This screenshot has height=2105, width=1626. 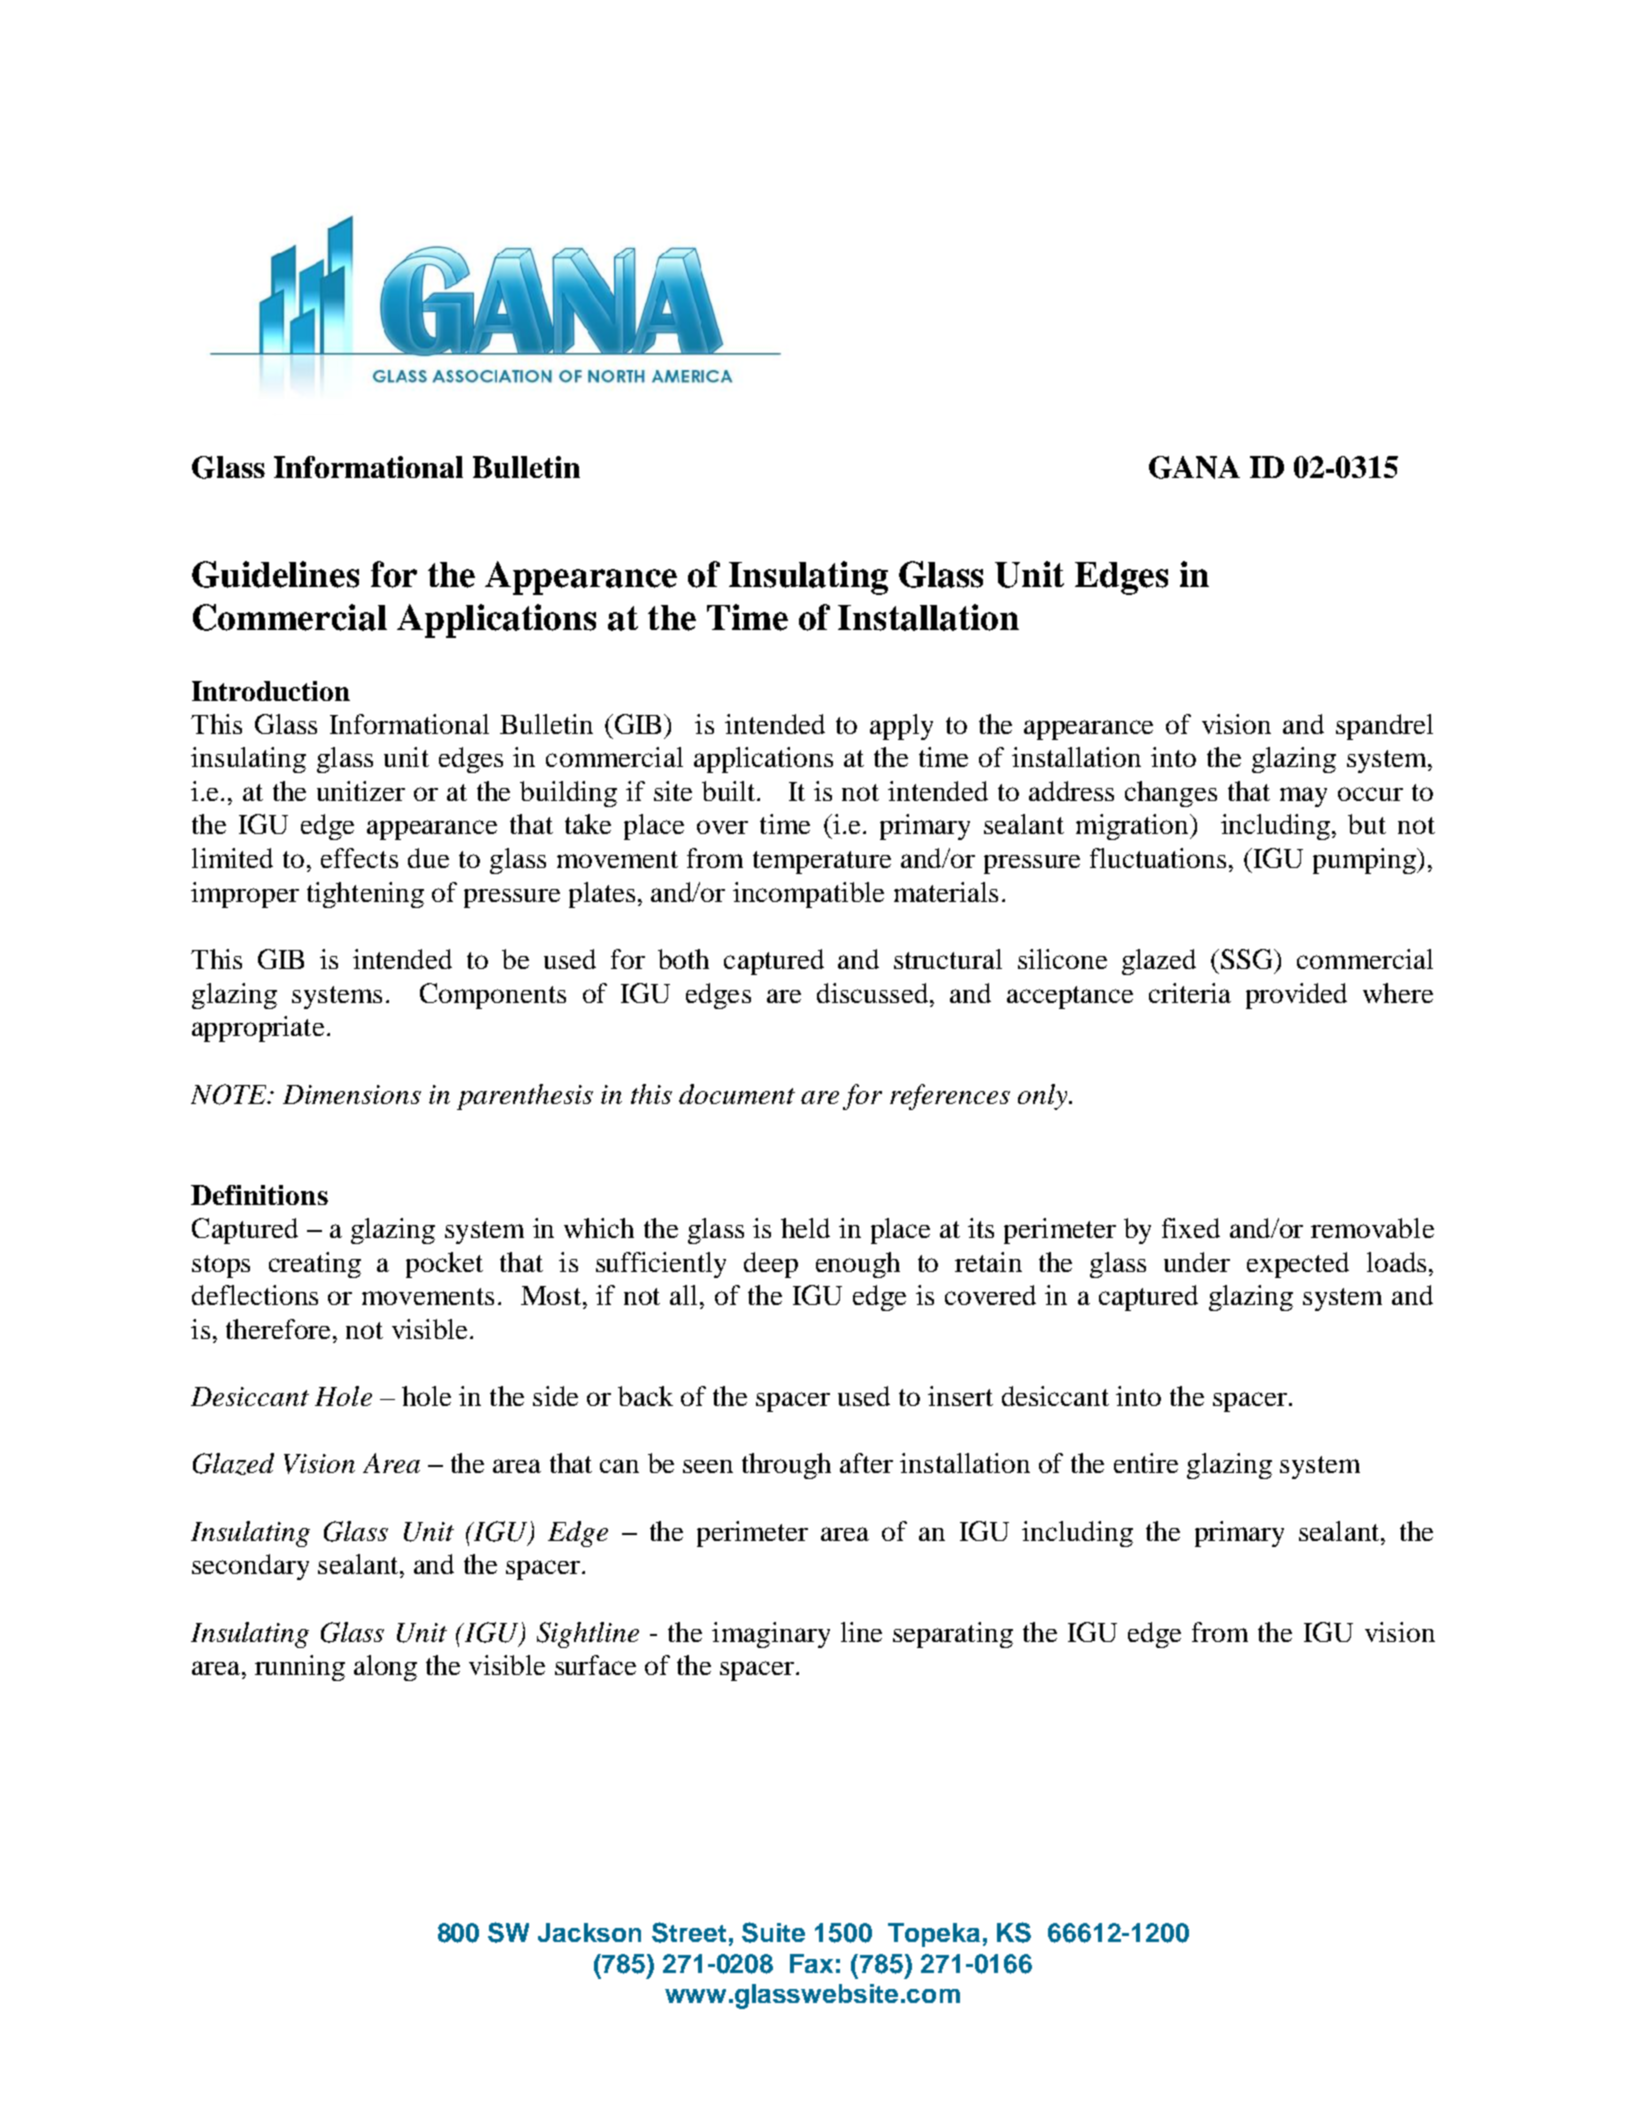 What do you see at coordinates (773, 1932) in the screenshot?
I see `Suite` at bounding box center [773, 1932].
